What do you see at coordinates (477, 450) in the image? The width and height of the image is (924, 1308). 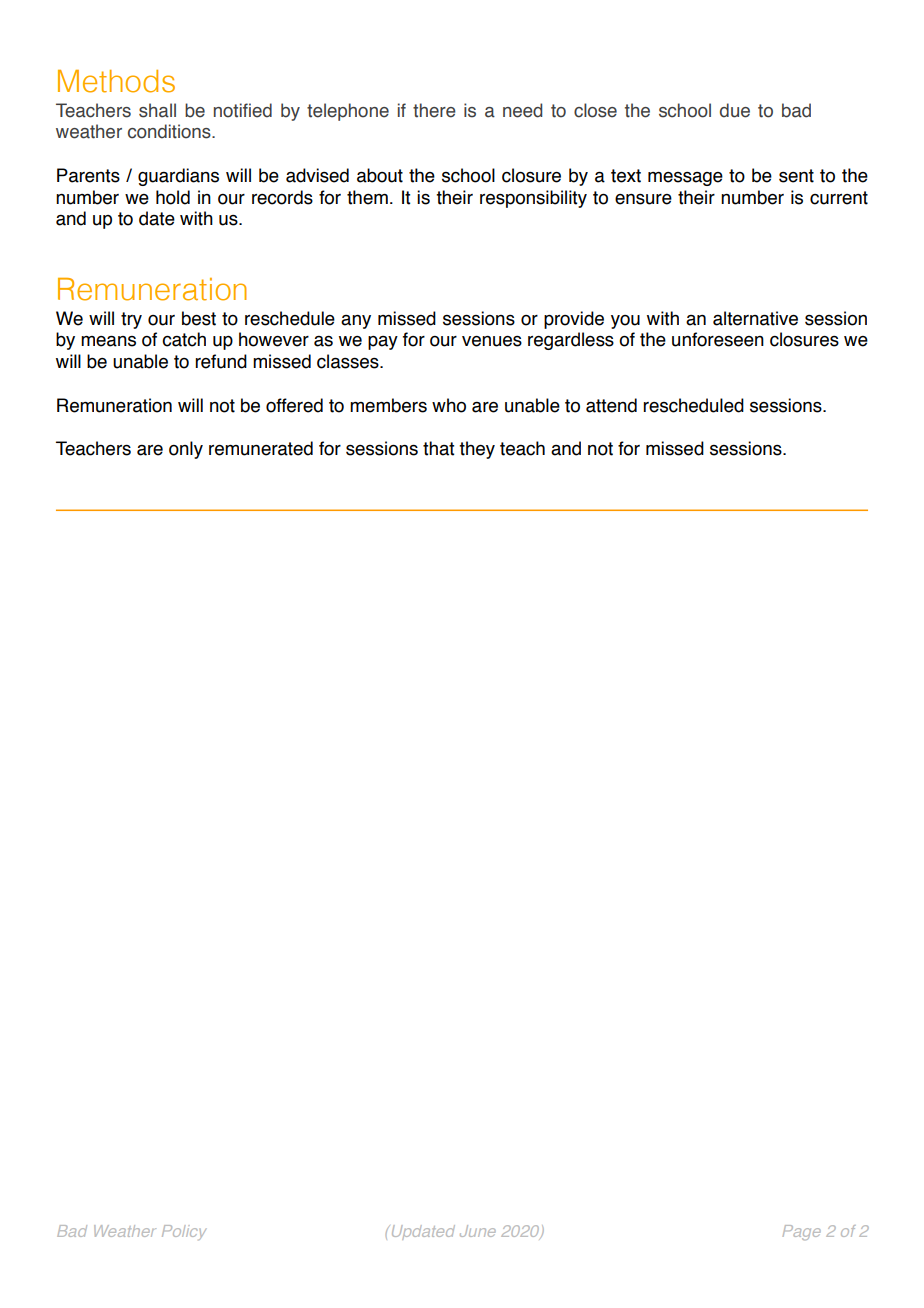 I see `they` at bounding box center [477, 450].
